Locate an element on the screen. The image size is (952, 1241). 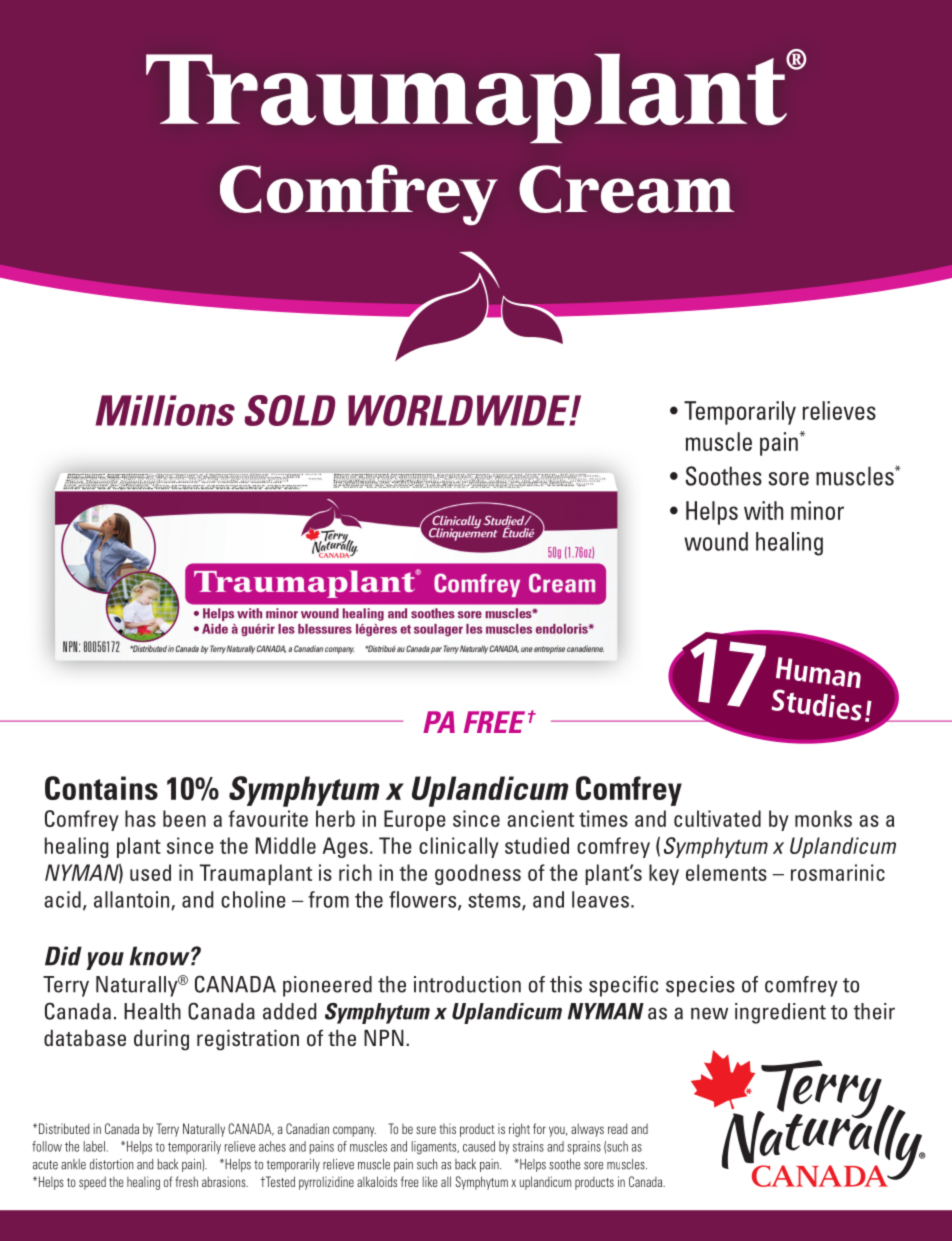
Cream is located at coordinates (627, 189).
